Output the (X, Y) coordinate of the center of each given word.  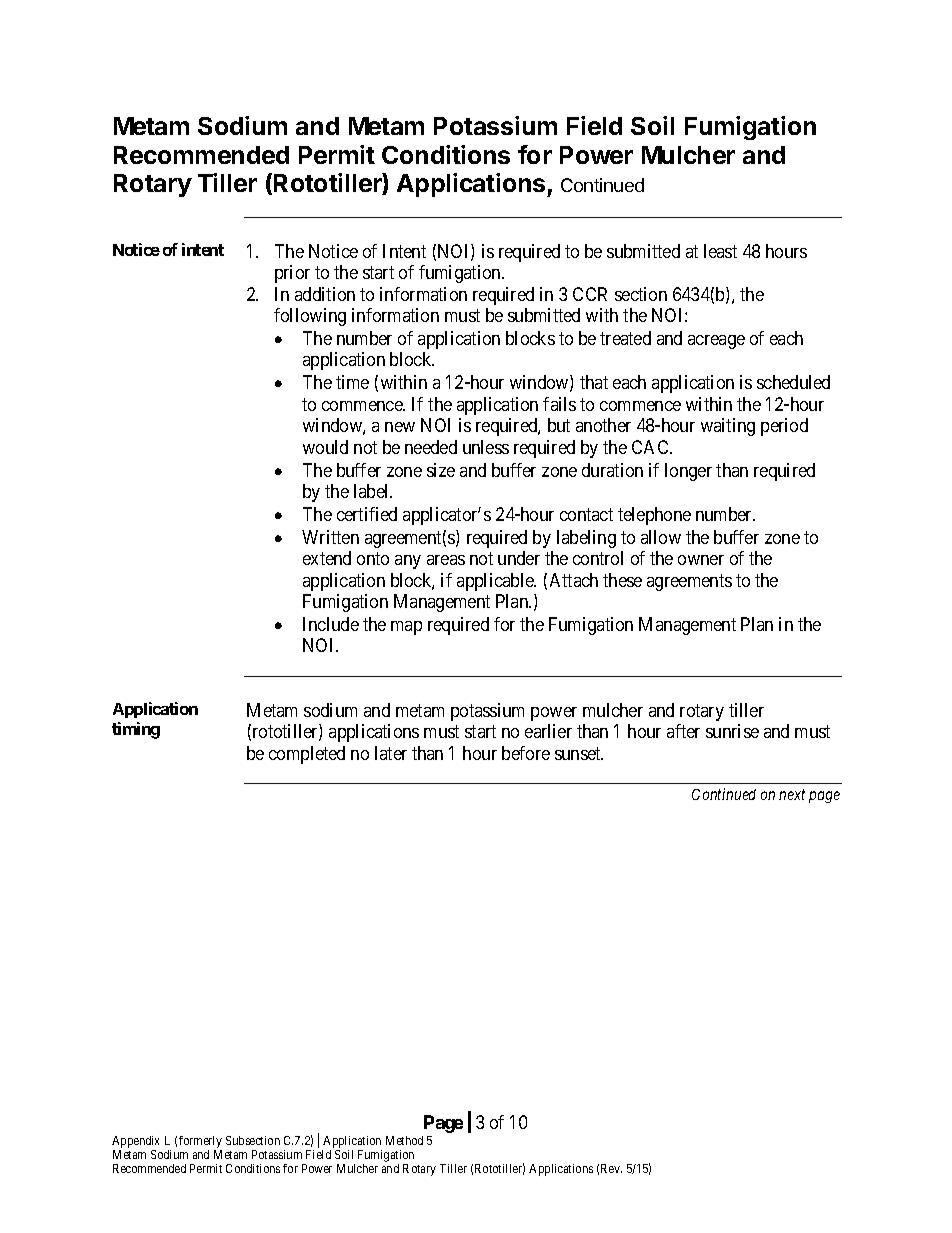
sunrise (732, 731)
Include (331, 624)
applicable (496, 582)
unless (486, 447)
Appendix (135, 1142)
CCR (590, 294)
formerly (200, 1142)
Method (404, 1140)
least (720, 251)
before (526, 753)
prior (292, 274)
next (792, 794)
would (325, 447)
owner (701, 560)
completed (307, 755)
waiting (728, 427)
